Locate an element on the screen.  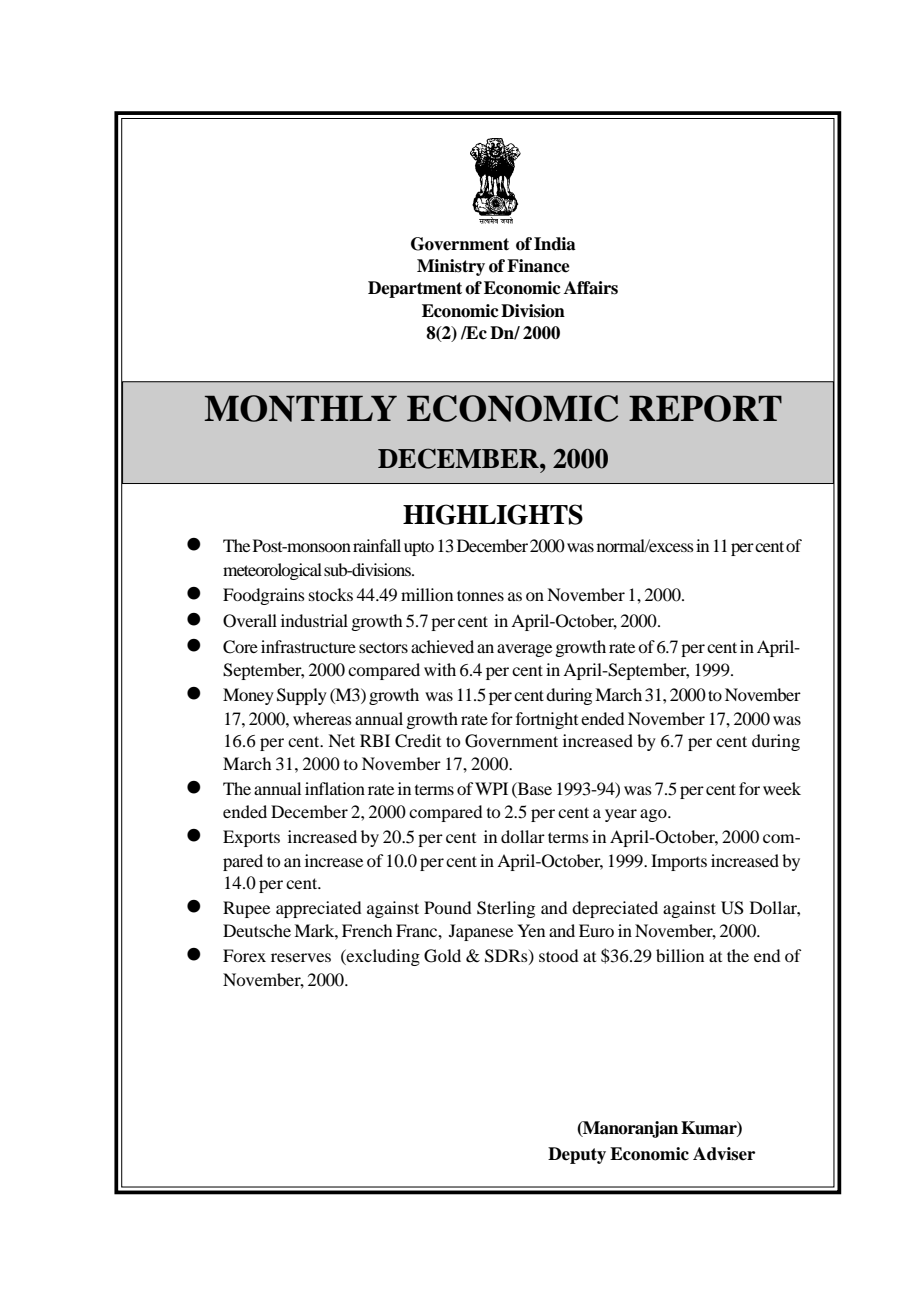
Deputy is located at coordinates (577, 1155).
